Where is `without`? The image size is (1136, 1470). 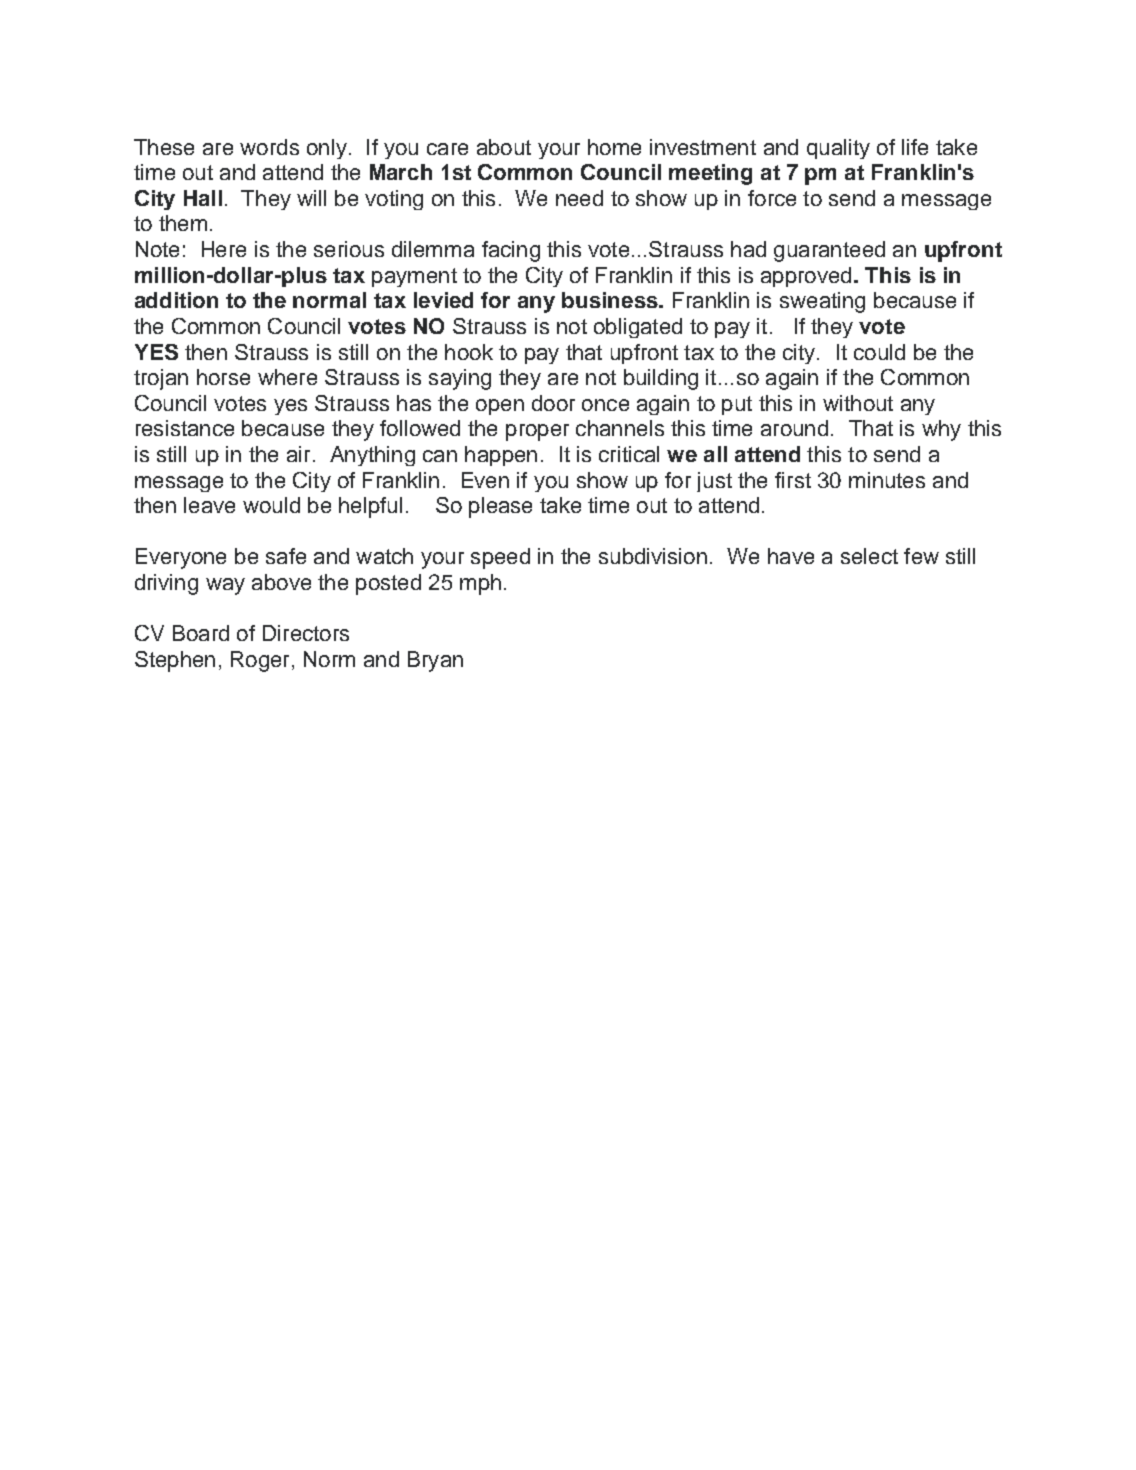 without is located at coordinates (858, 403).
